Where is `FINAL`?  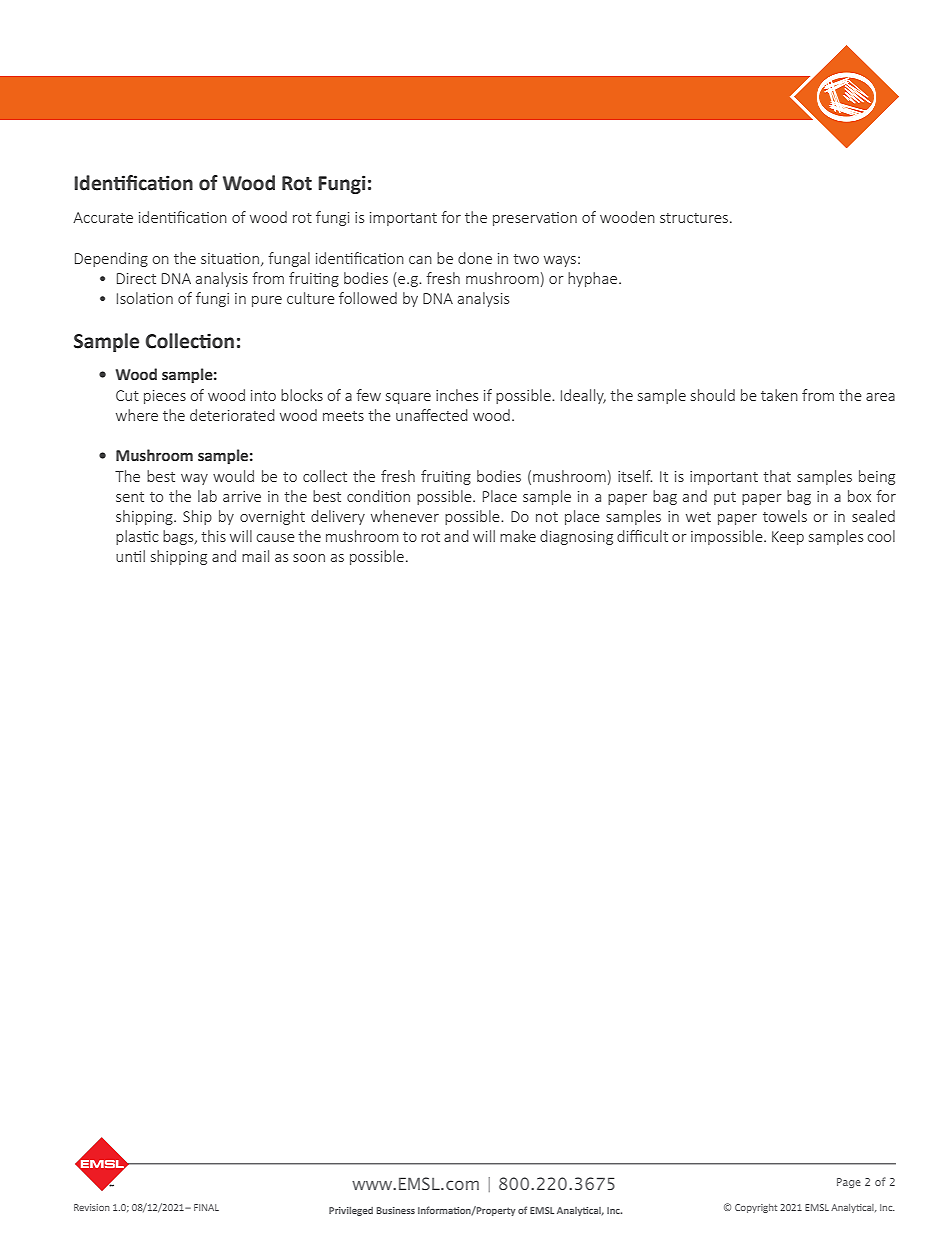
FINAL is located at coordinates (206, 1207).
